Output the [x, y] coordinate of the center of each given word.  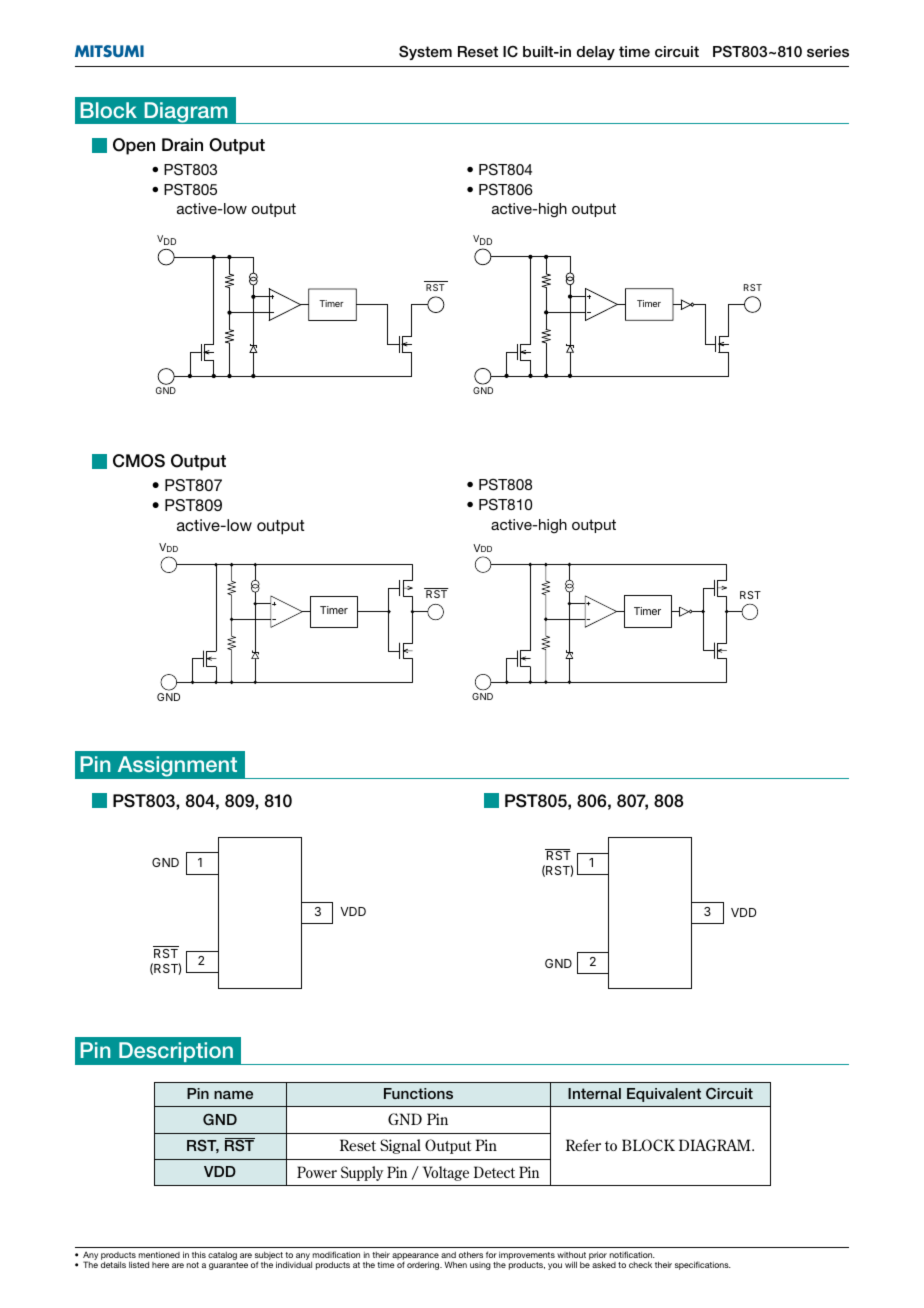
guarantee [228, 1266]
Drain [182, 145]
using [480, 1266]
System [425, 52]
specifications [703, 1265]
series [828, 51]
